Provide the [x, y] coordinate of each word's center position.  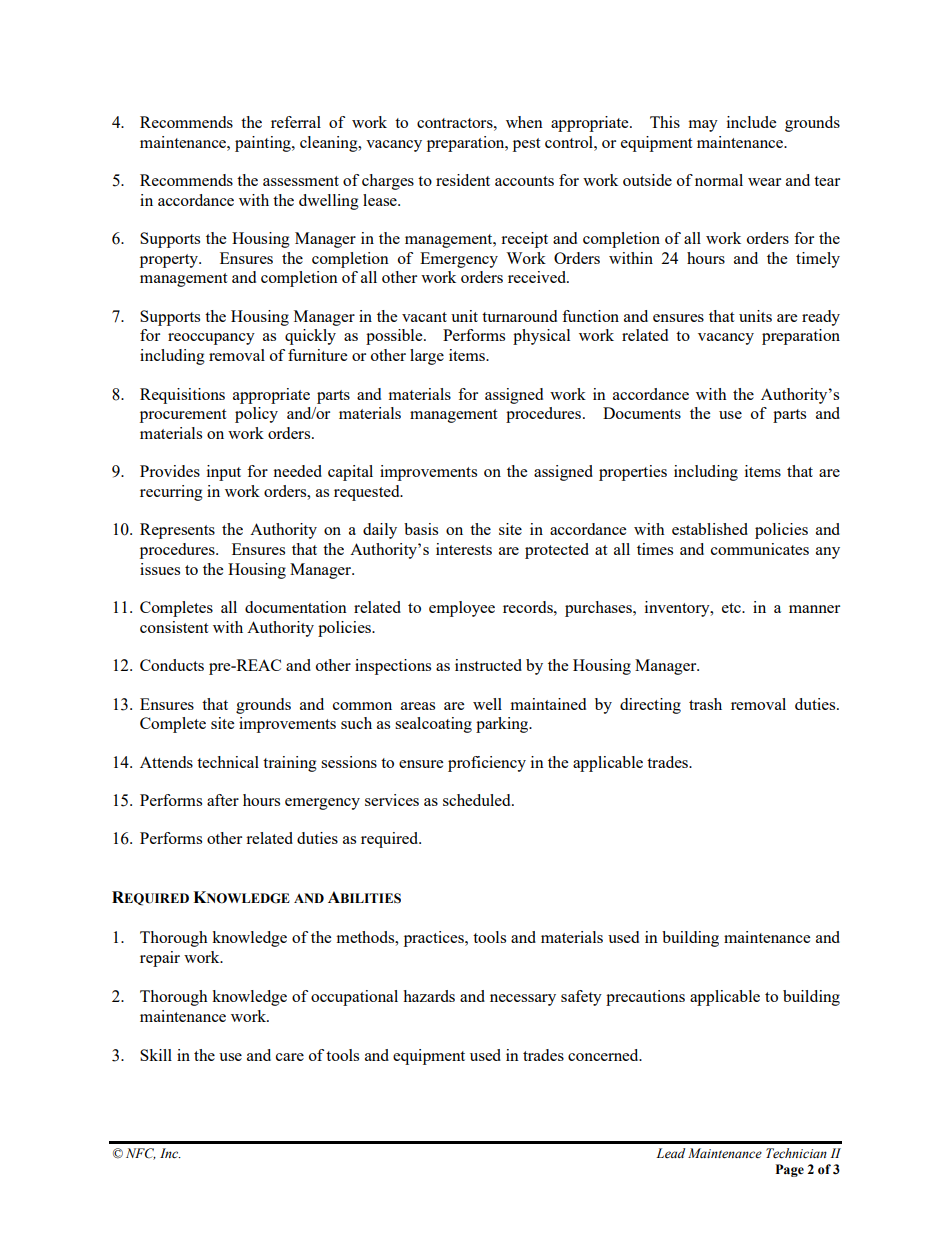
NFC [141, 1154]
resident [463, 180]
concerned [604, 1055]
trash [705, 704]
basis [421, 529]
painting [264, 144]
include [751, 122]
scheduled [478, 800]
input [224, 473]
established [710, 529]
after [223, 800]
